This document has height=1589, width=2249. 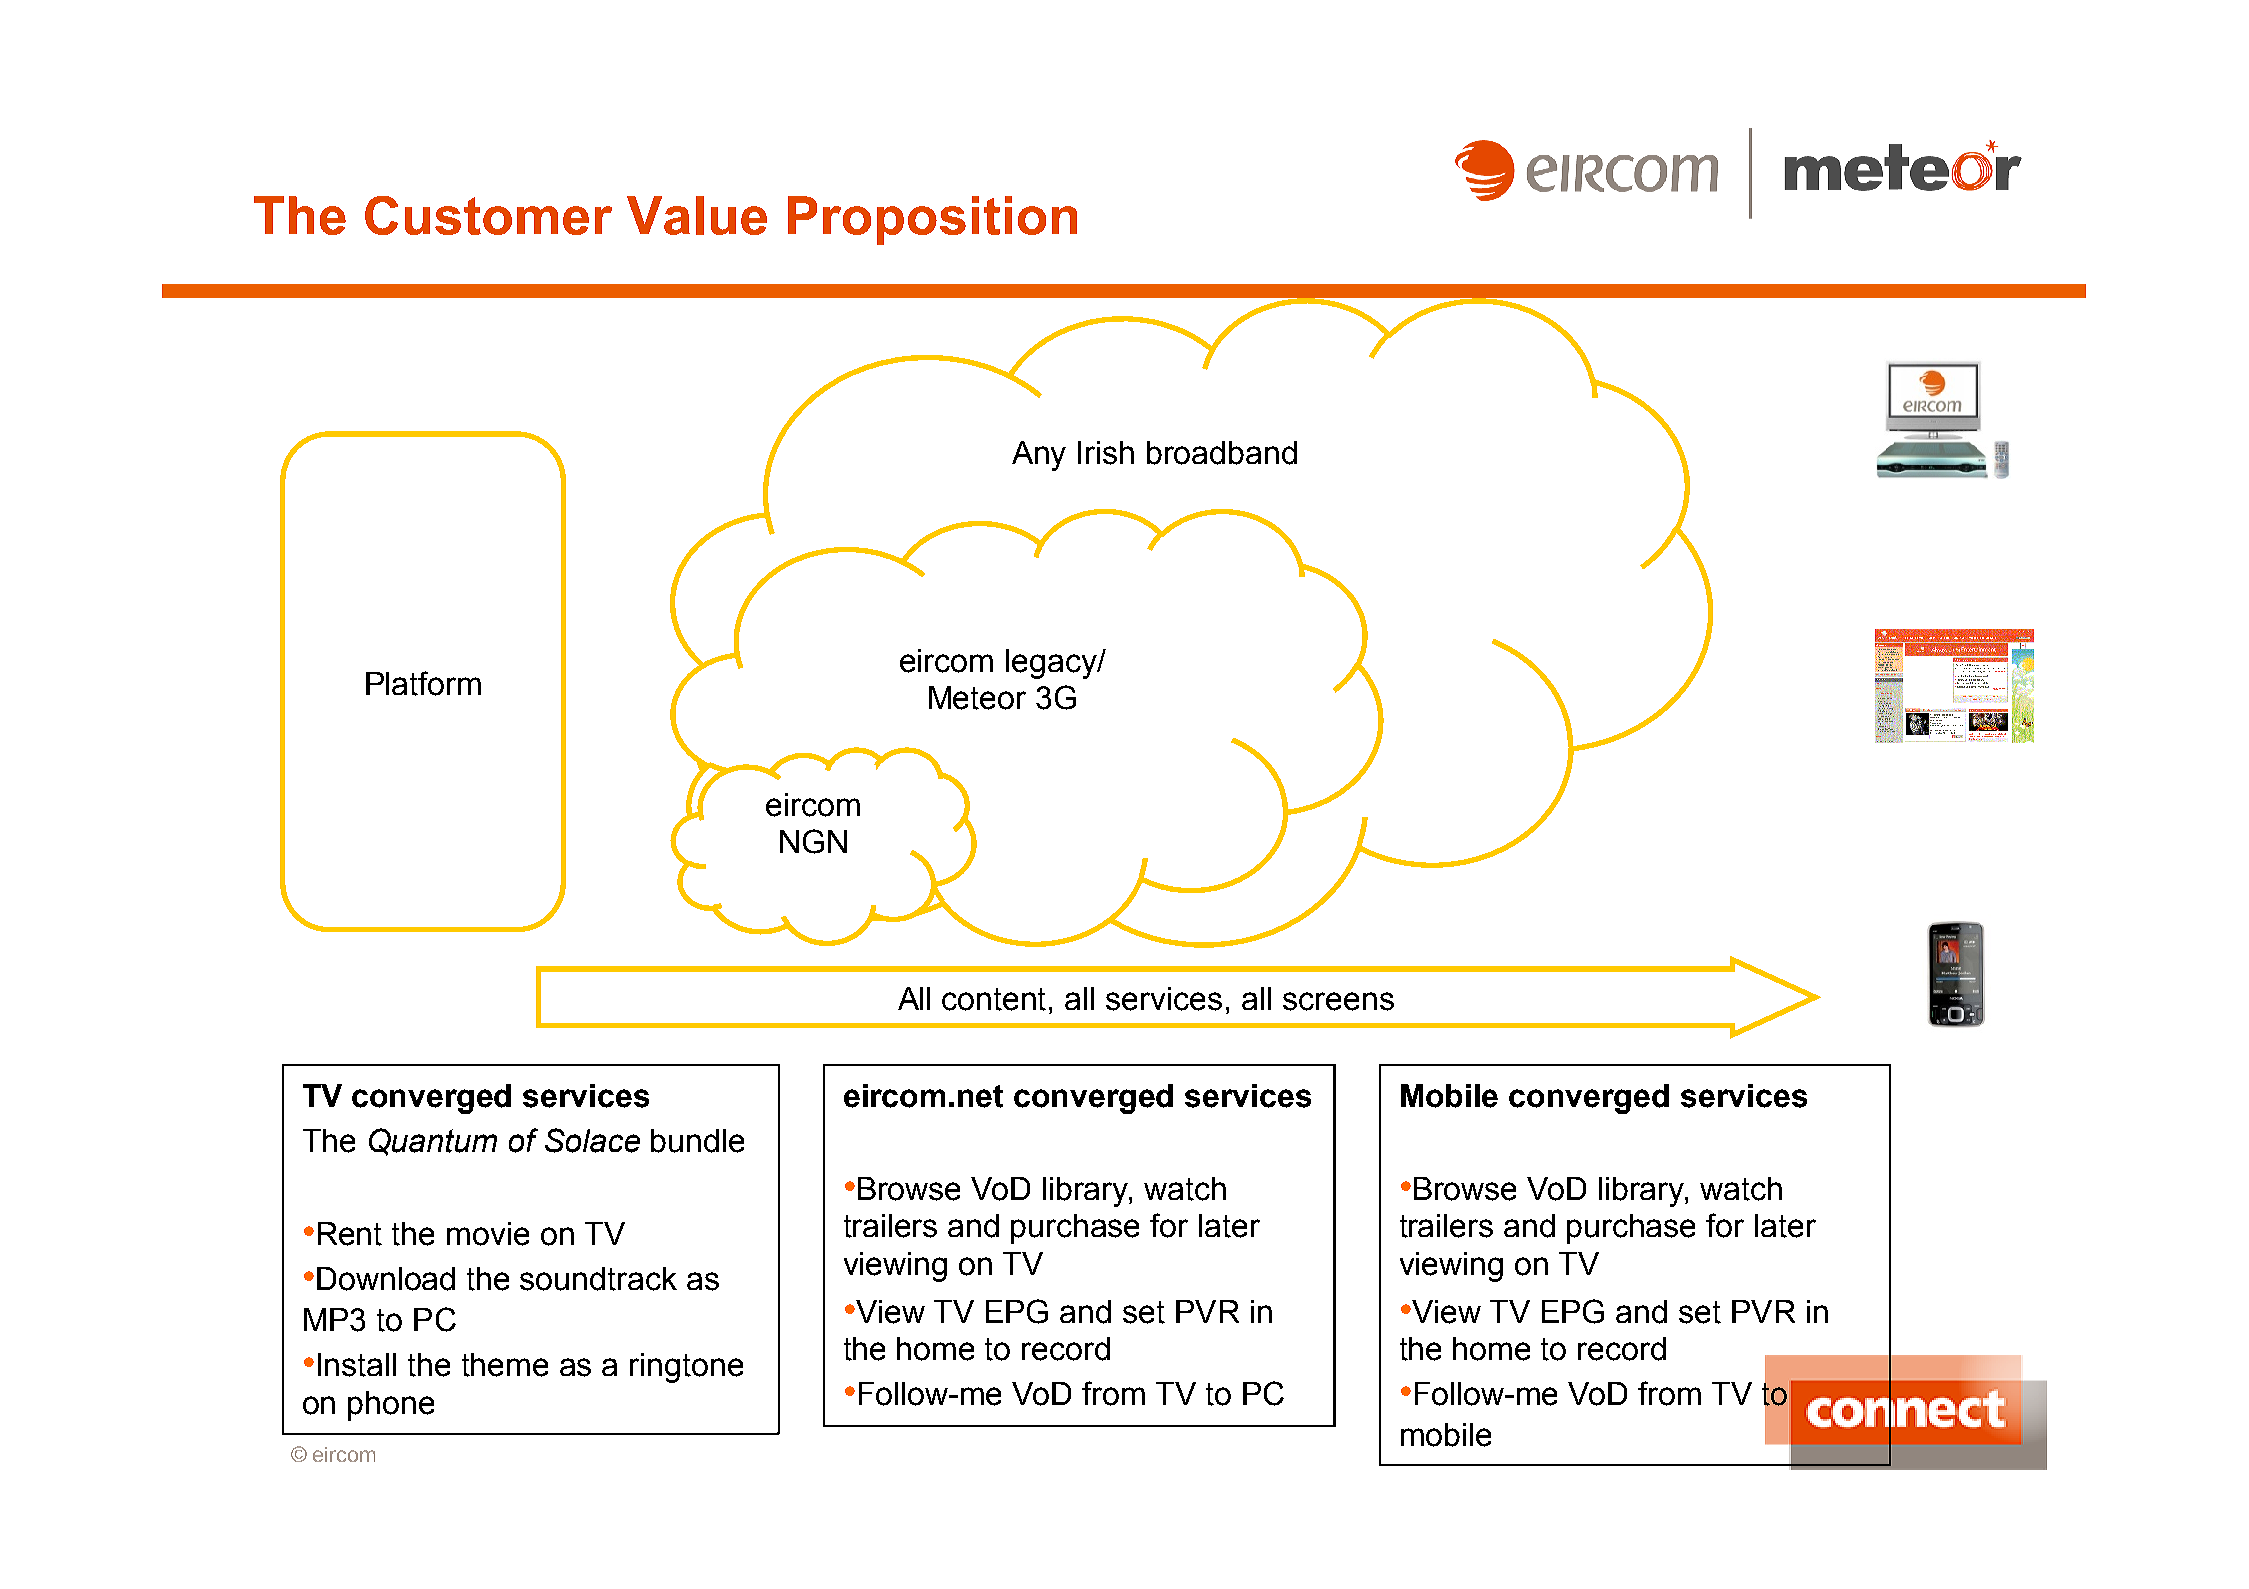 I want to click on Proposition, so click(x=932, y=220).
